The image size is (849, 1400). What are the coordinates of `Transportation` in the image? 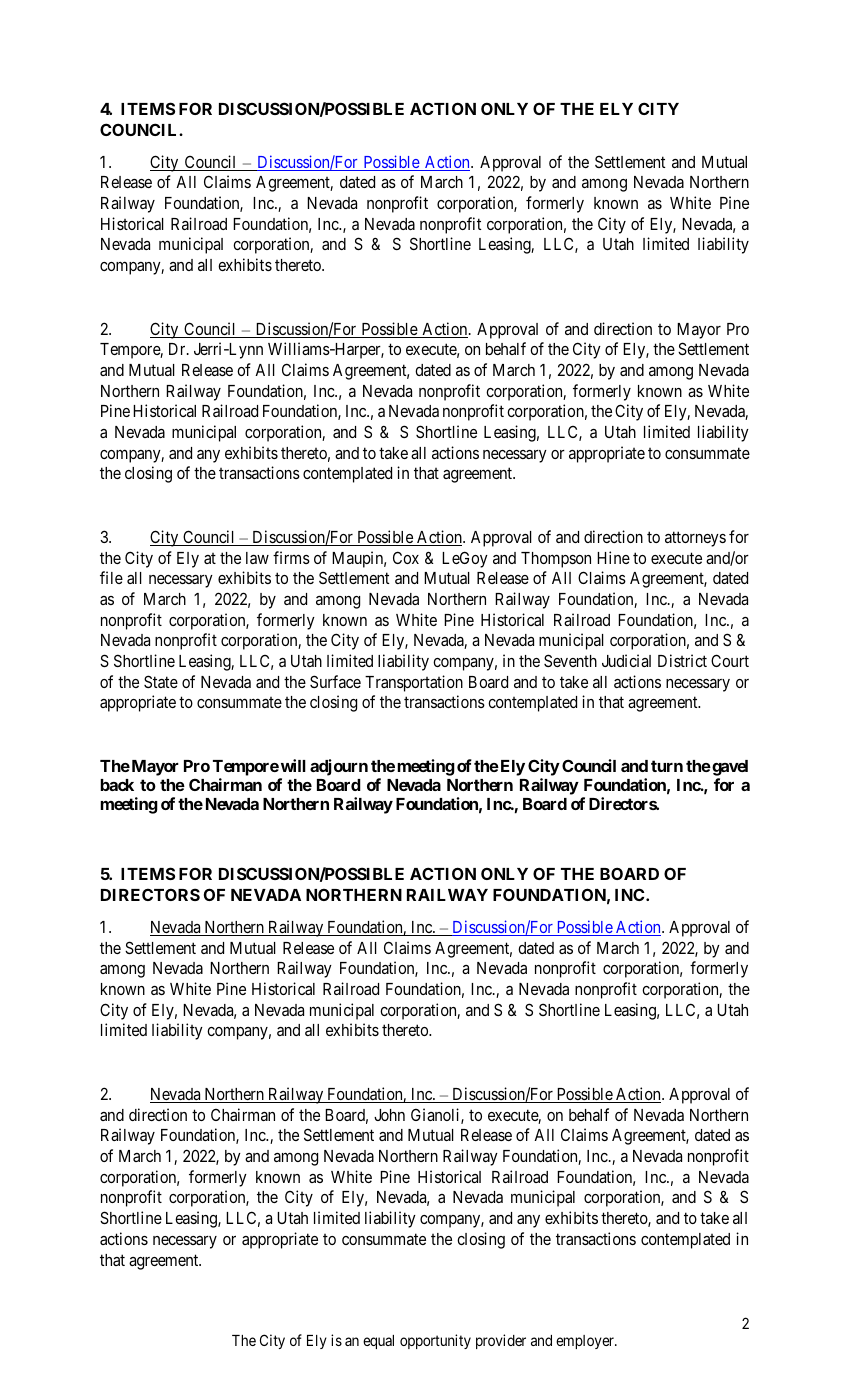 It's located at (414, 683).
